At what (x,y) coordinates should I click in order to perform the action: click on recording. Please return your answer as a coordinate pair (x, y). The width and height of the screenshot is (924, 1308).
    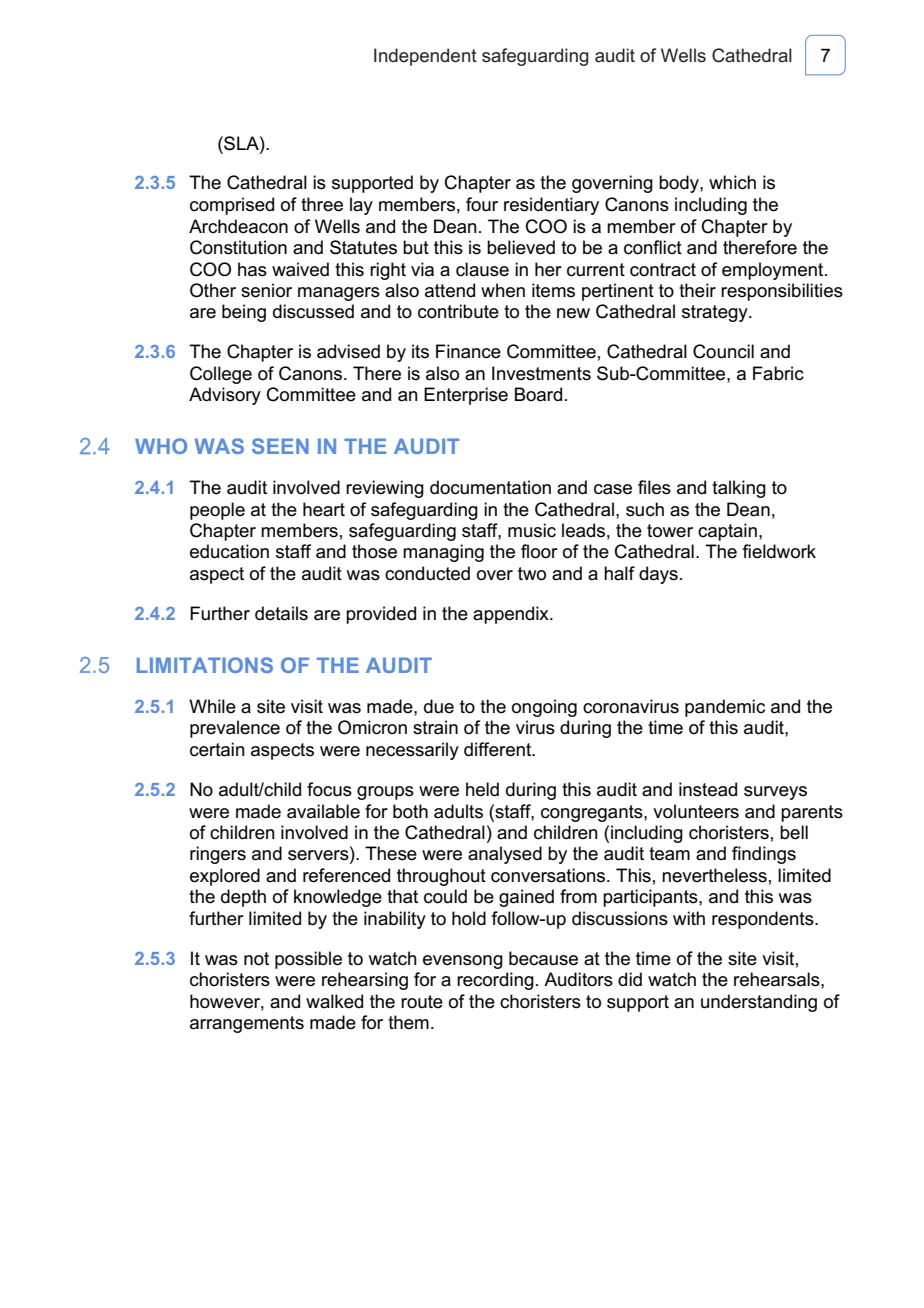
    Looking at the image, I should click on (495, 981).
